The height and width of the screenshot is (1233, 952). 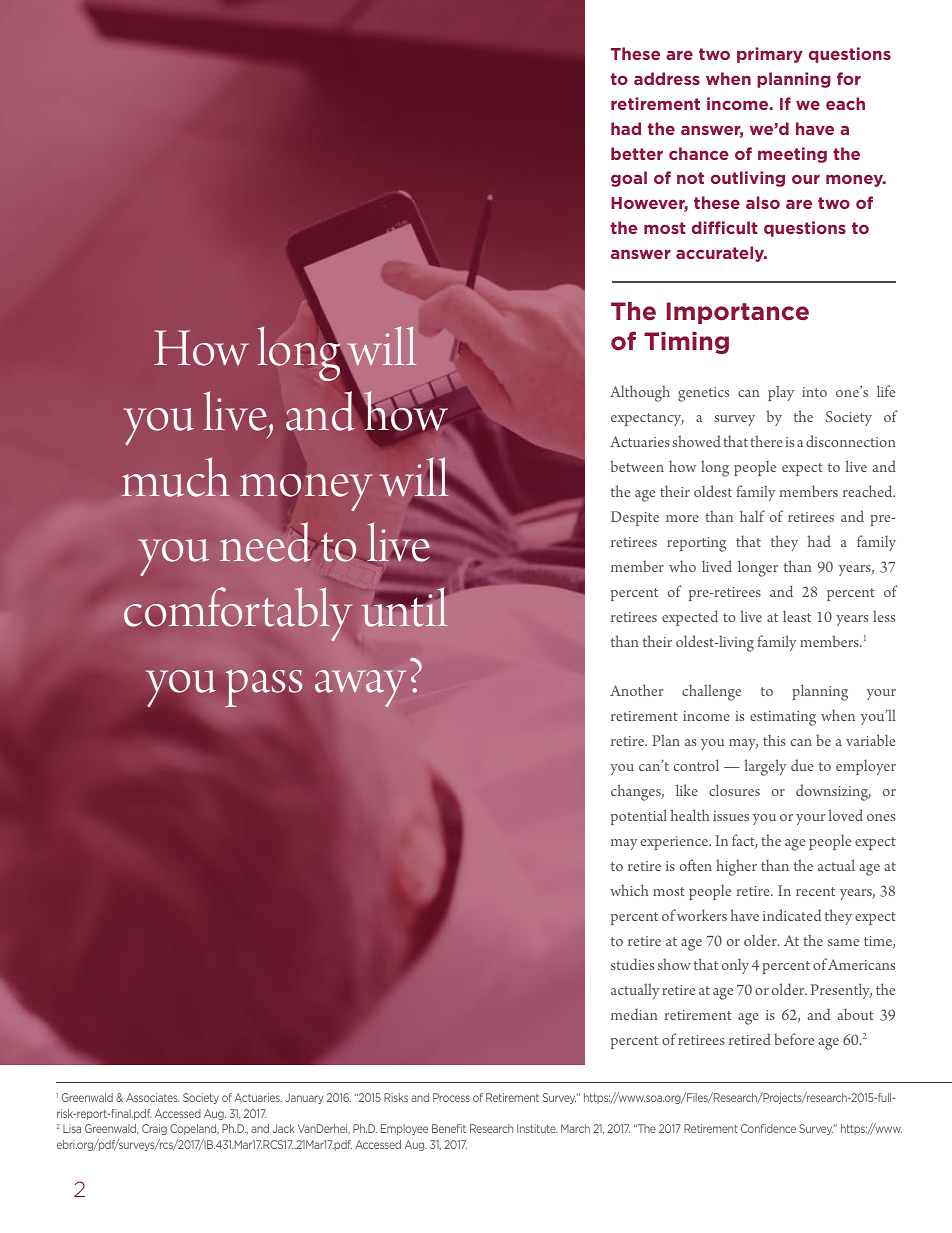 I want to click on Process, so click(x=451, y=1097).
